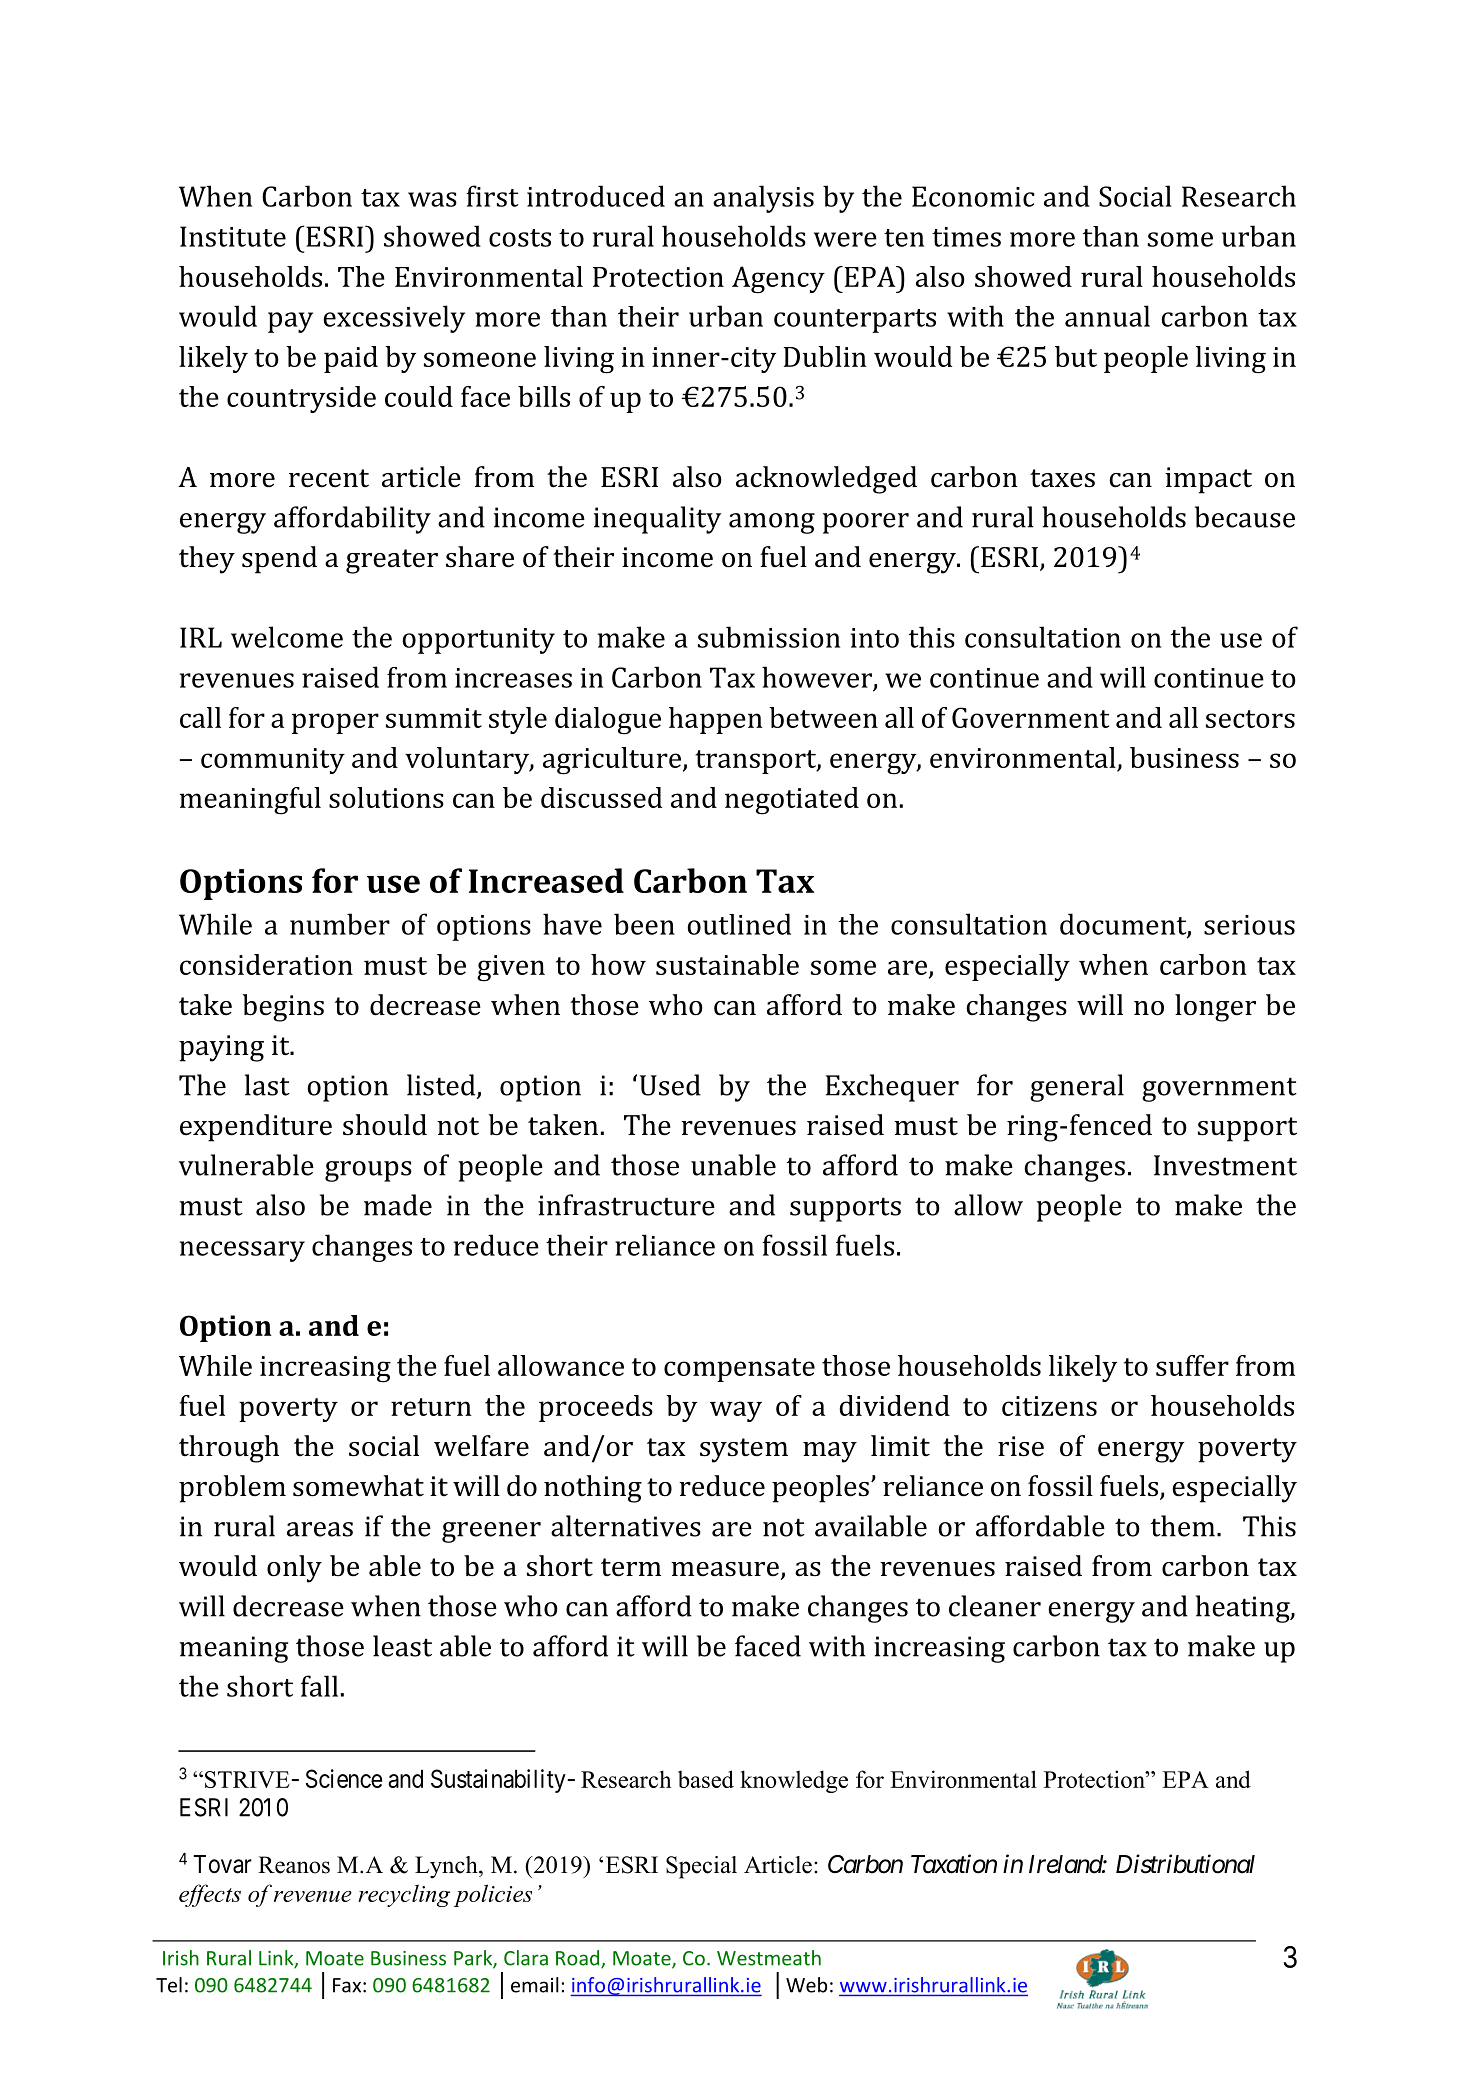  I want to click on welcome, so click(287, 637).
